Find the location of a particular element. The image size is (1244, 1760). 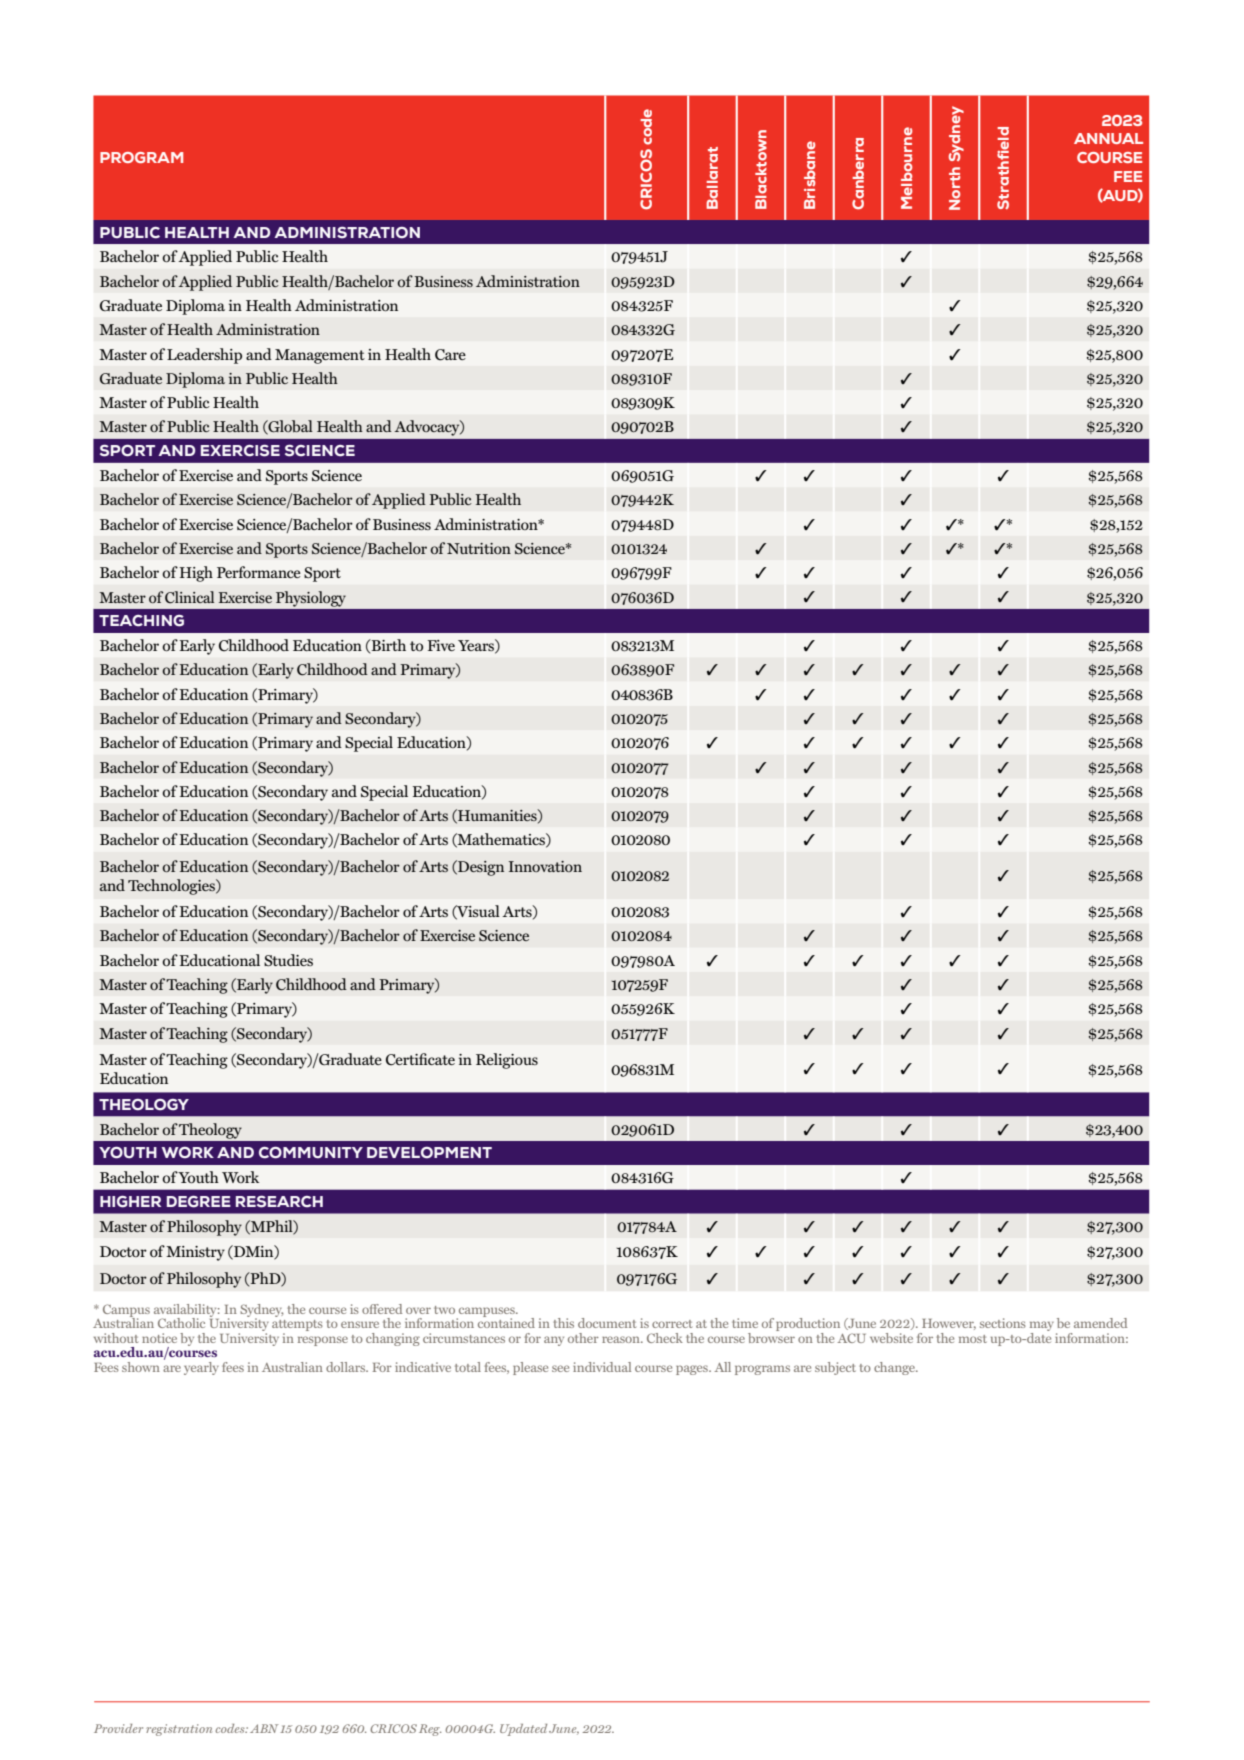

Clinical is located at coordinates (189, 597).
